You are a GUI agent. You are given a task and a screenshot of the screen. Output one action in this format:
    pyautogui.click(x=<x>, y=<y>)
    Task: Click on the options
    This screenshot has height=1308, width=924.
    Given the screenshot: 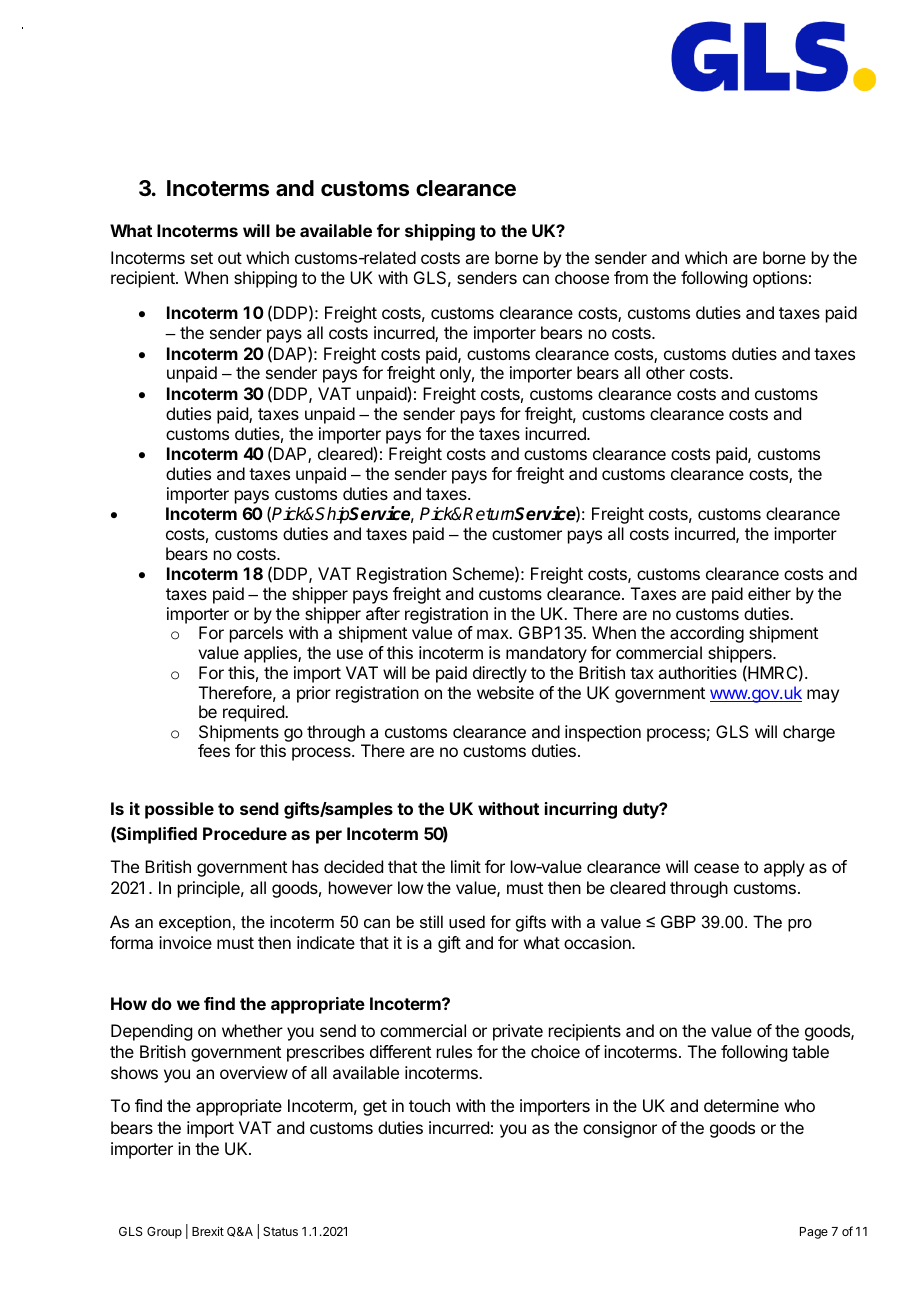 What is the action you would take?
    pyautogui.click(x=780, y=279)
